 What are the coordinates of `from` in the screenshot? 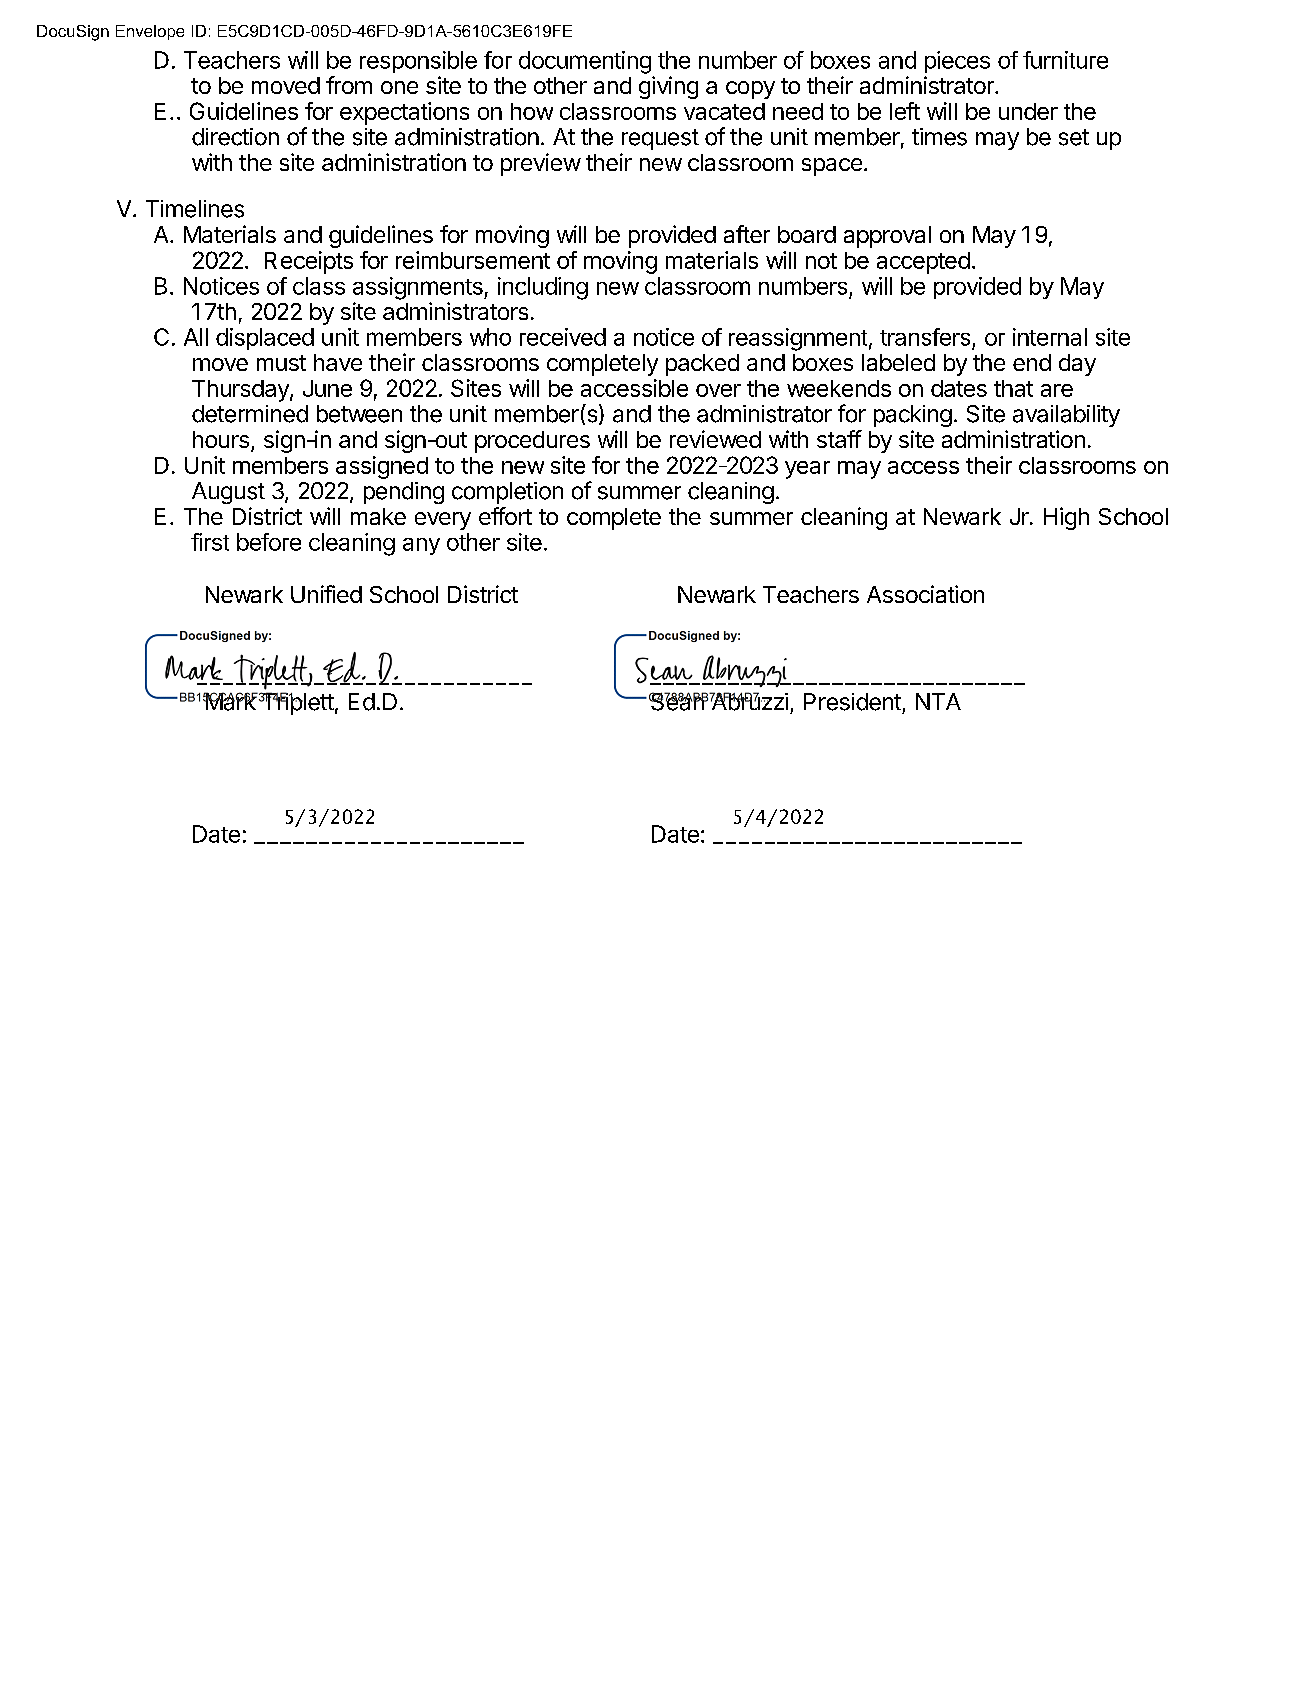 It's located at (349, 85).
